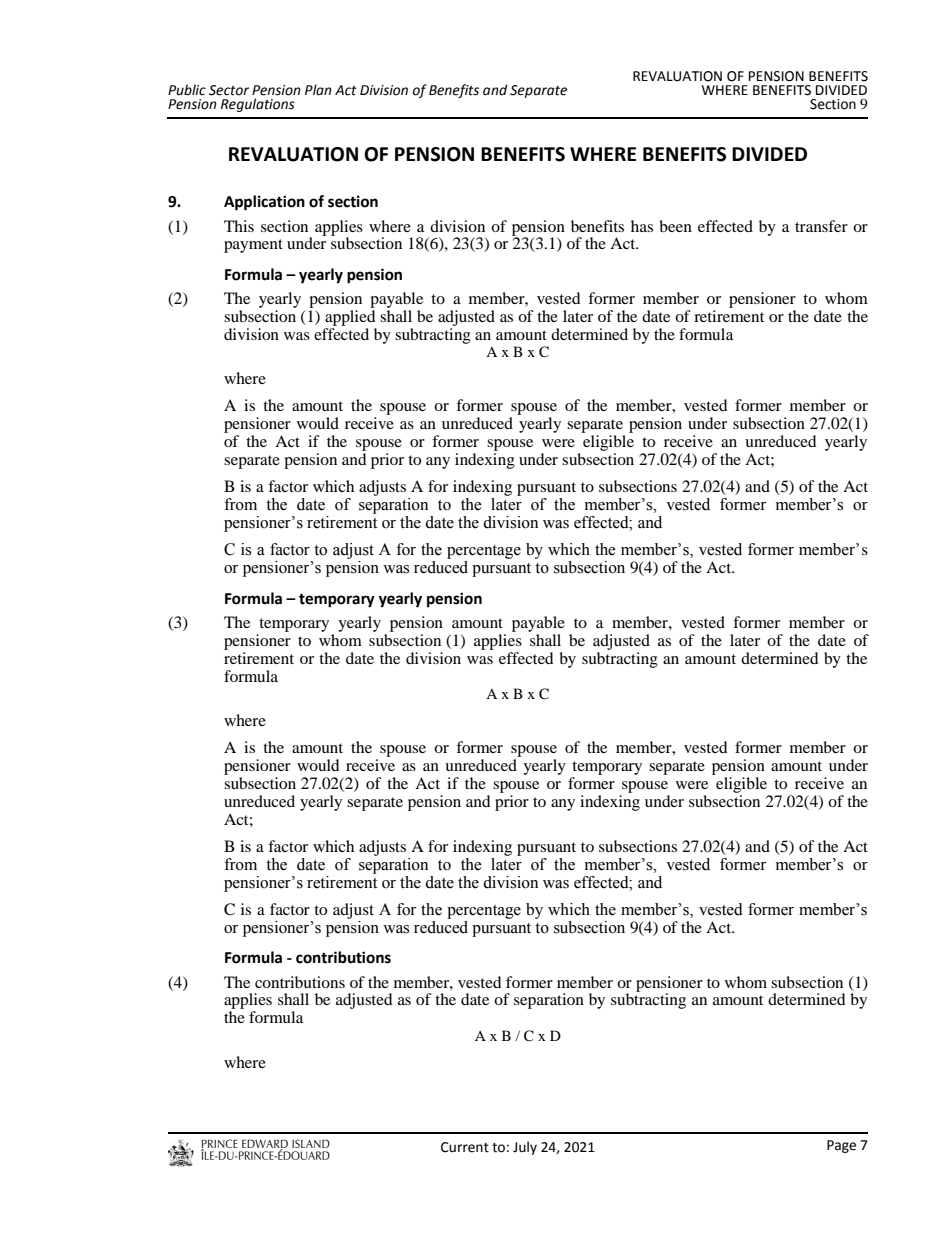 Image resolution: width=952 pixels, height=1233 pixels. Describe the element at coordinates (264, 203) in the image. I see `Application` at that location.
